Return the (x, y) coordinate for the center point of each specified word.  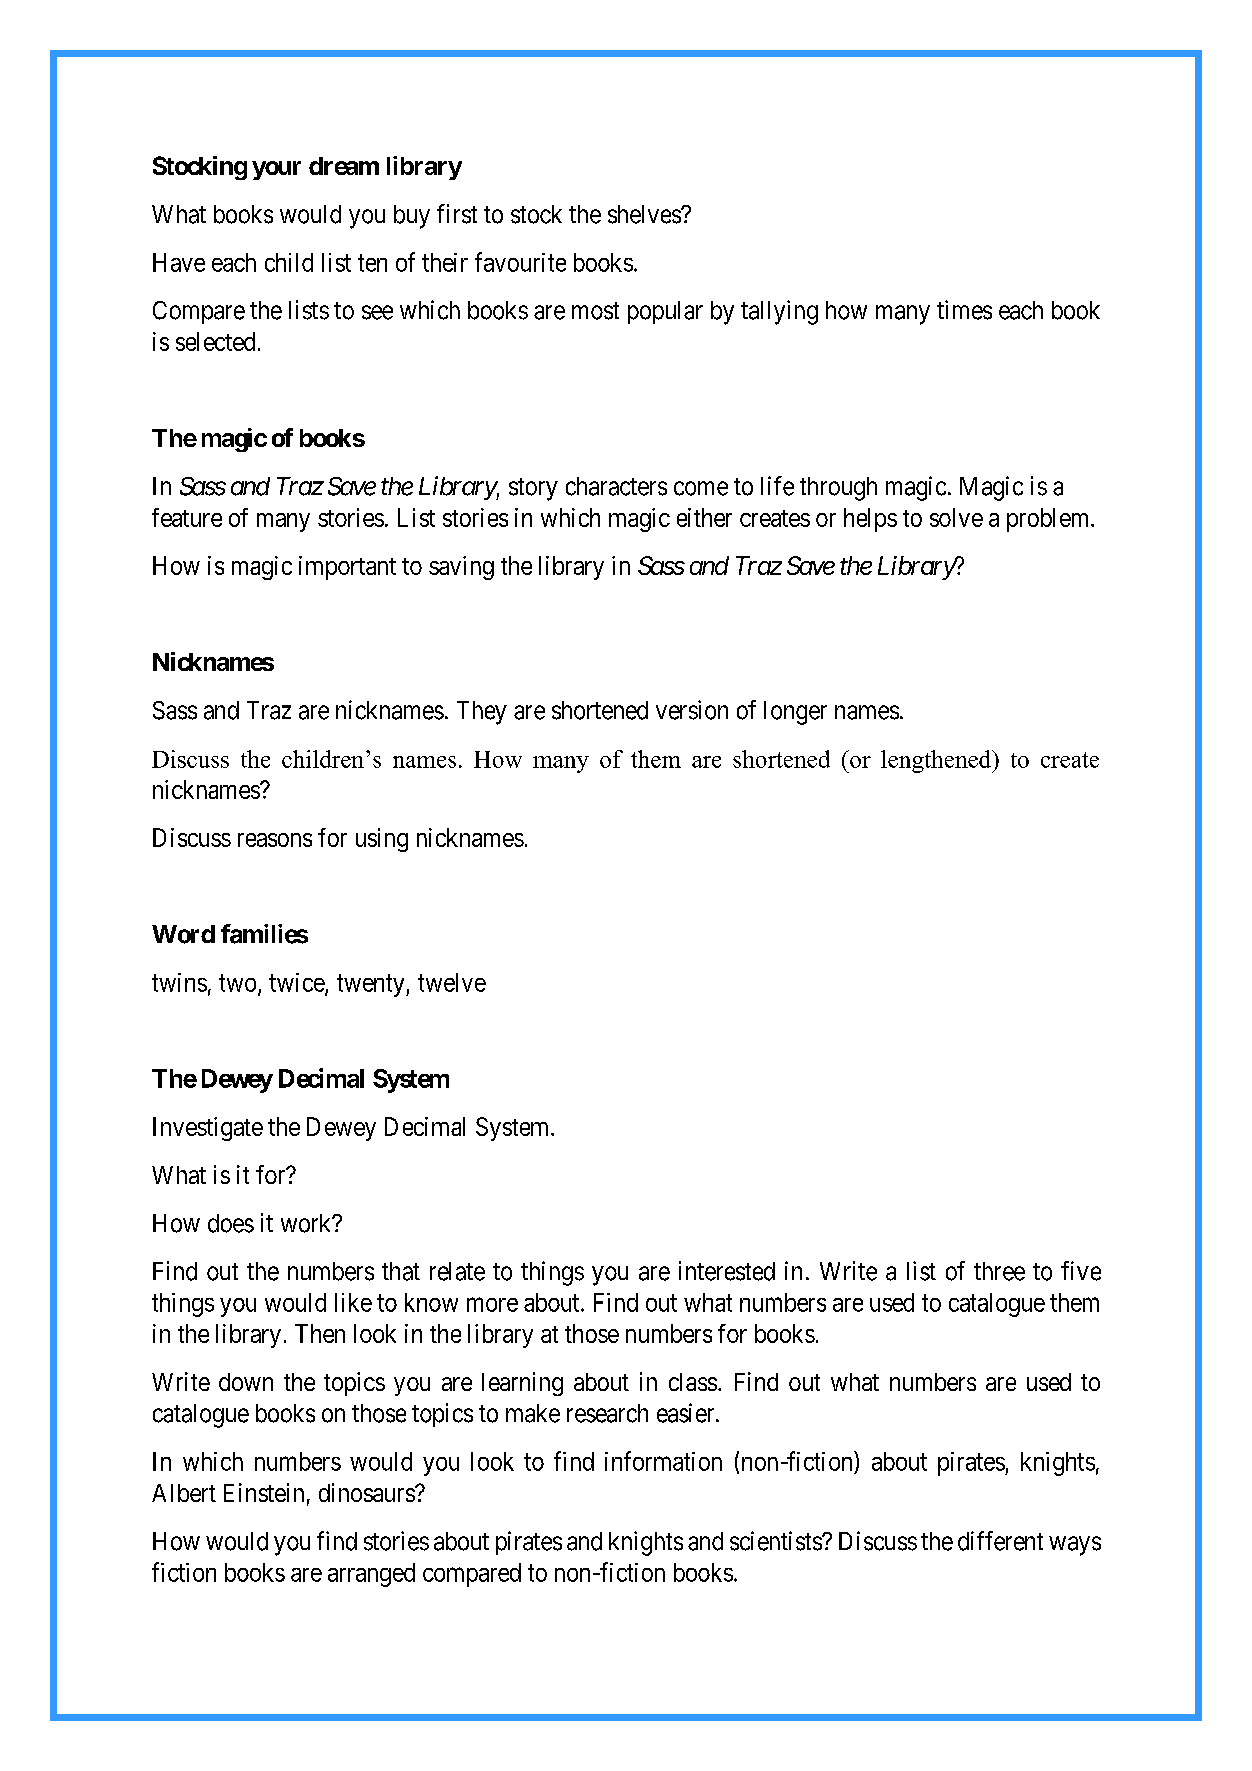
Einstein (264, 1492)
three (999, 1271)
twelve (452, 982)
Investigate (208, 1129)
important (347, 568)
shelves (645, 214)
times (964, 310)
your (276, 170)
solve (956, 517)
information (663, 1461)
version (692, 710)
